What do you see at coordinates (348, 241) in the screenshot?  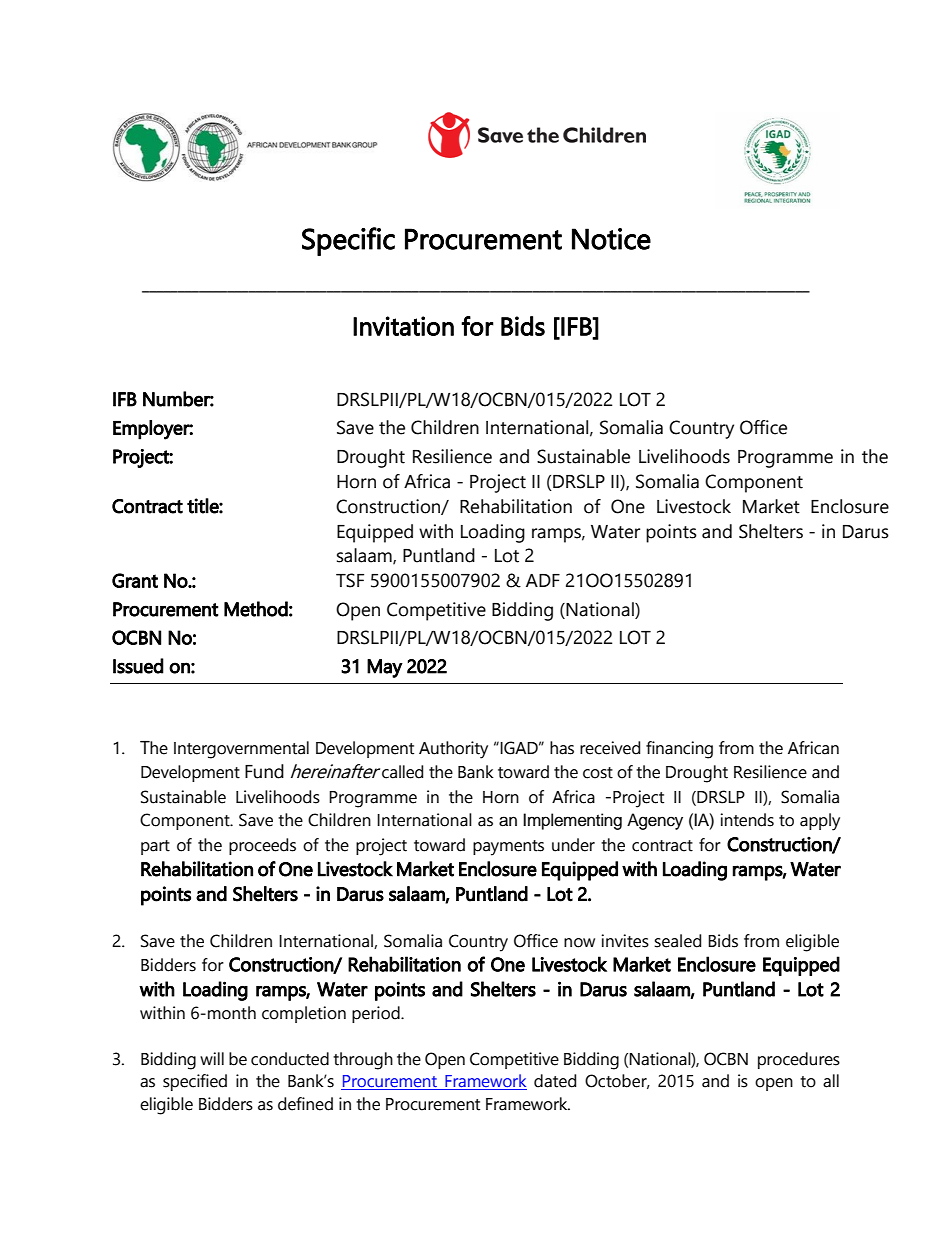 I see `Specific` at bounding box center [348, 241].
